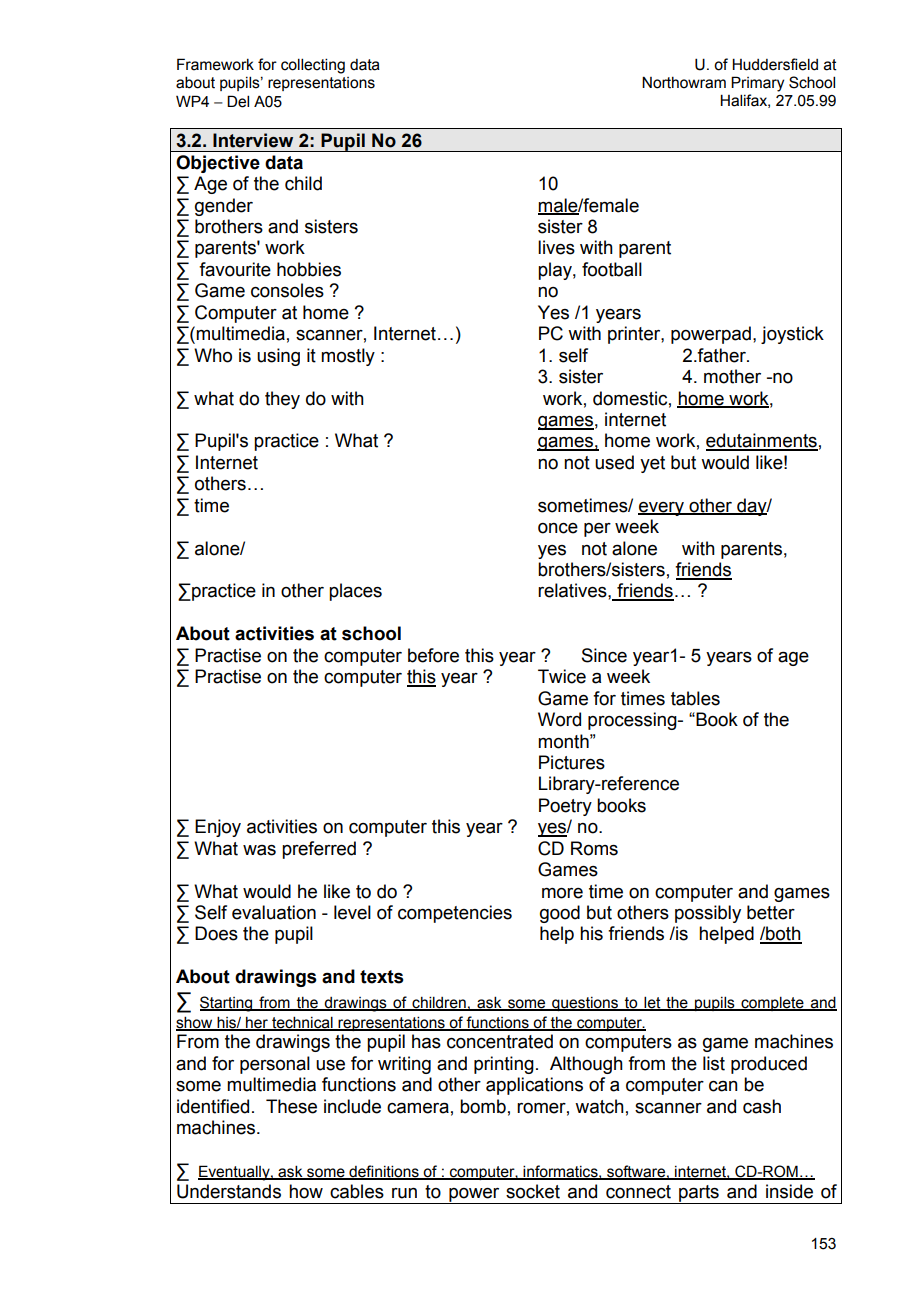  Describe the element at coordinates (238, 101) in the document. I see `Del` at that location.
